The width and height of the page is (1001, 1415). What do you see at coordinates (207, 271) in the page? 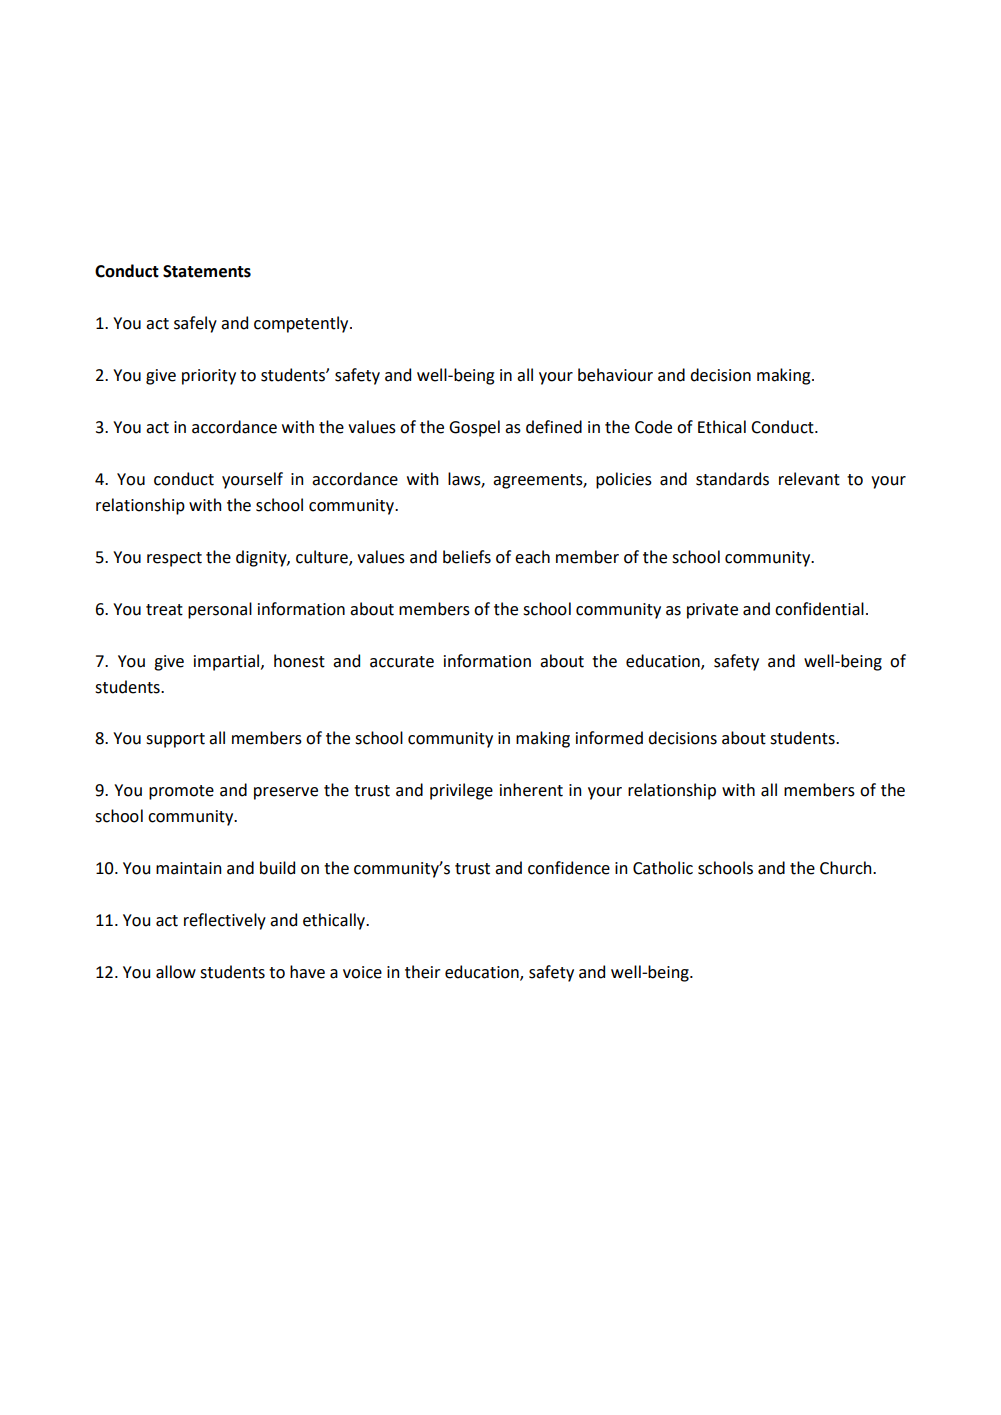
I see `Statements` at bounding box center [207, 271].
